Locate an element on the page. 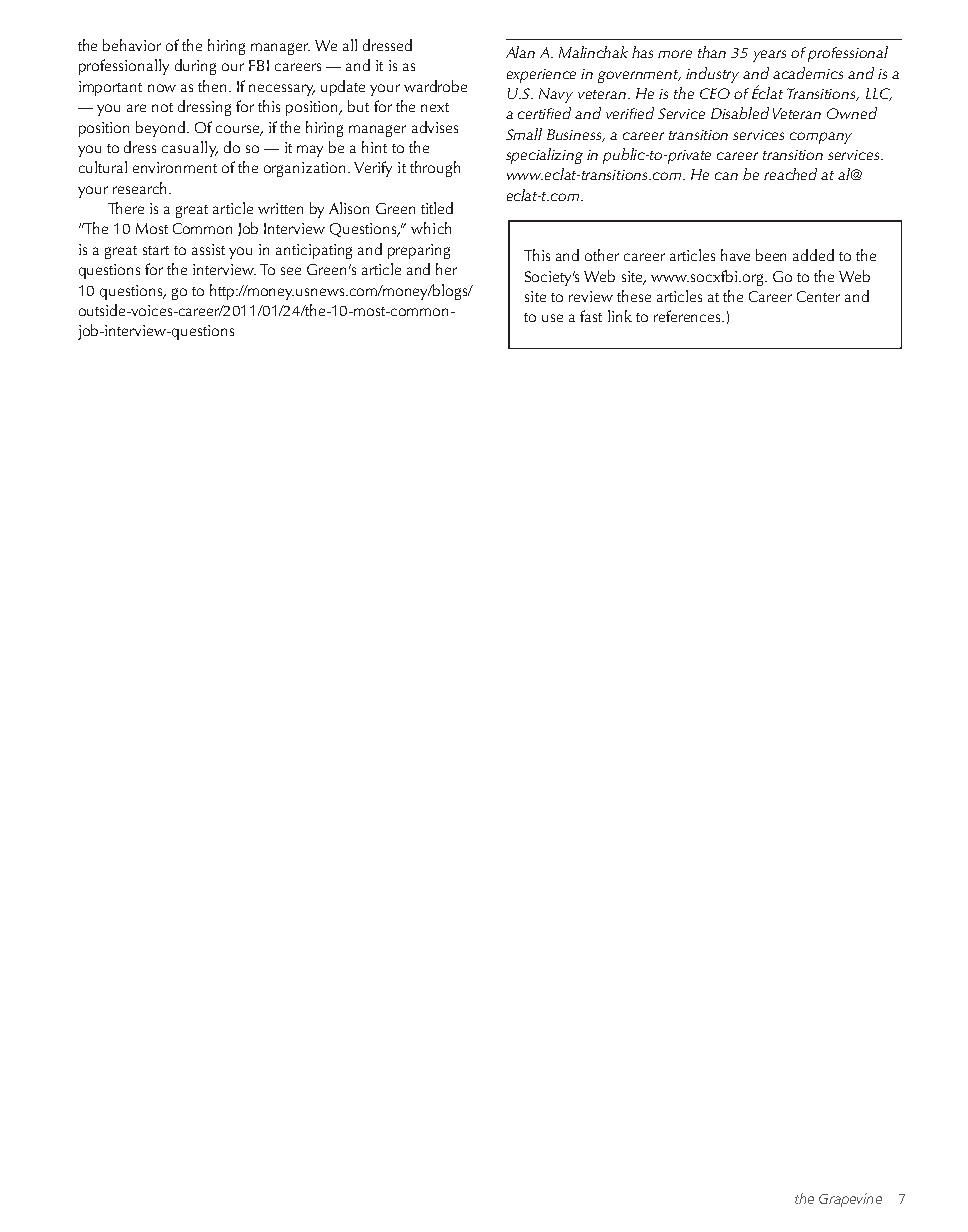  references is located at coordinates (688, 316).
